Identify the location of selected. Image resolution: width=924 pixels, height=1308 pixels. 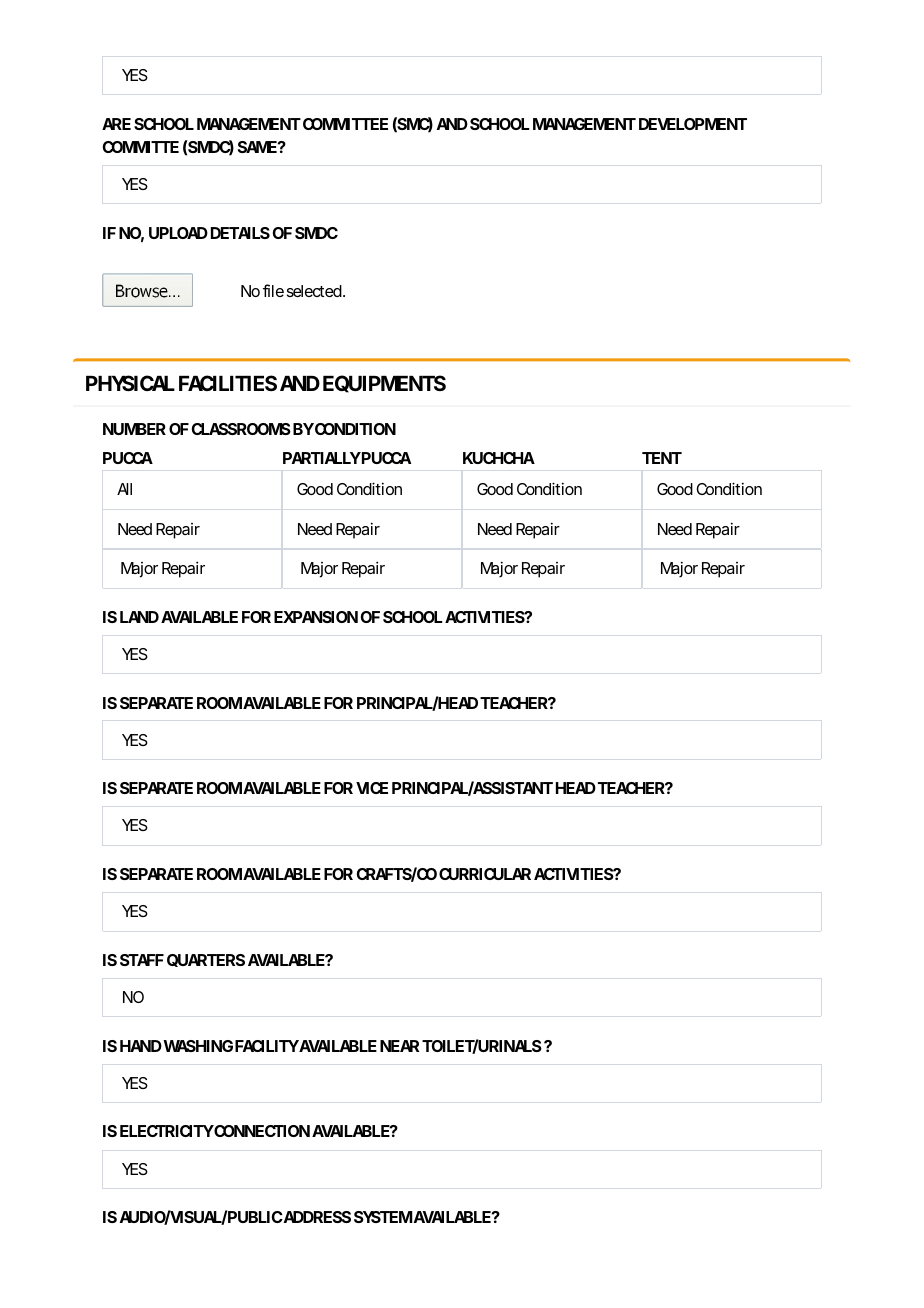
(314, 291).
